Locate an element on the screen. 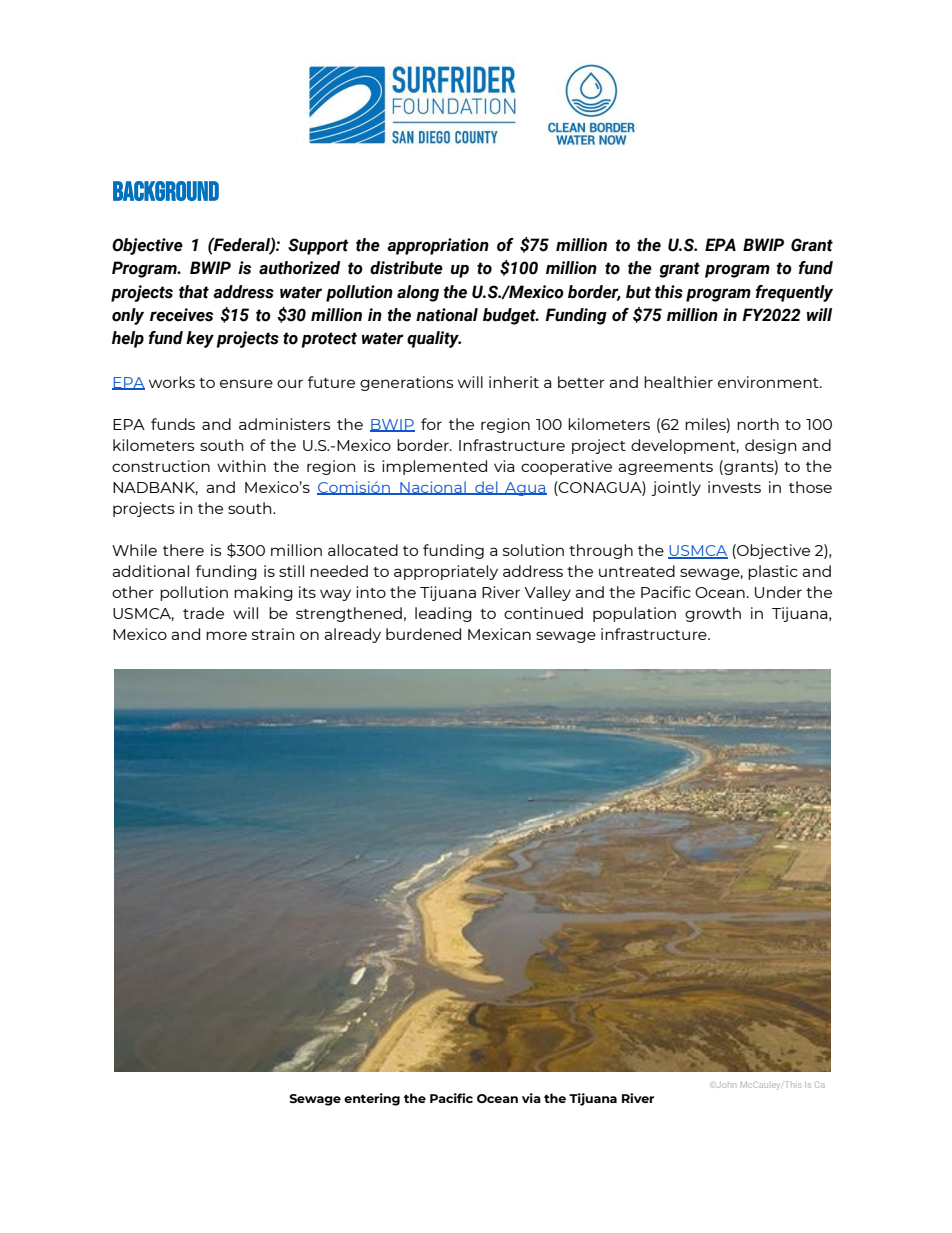  environment is located at coordinates (769, 382).
